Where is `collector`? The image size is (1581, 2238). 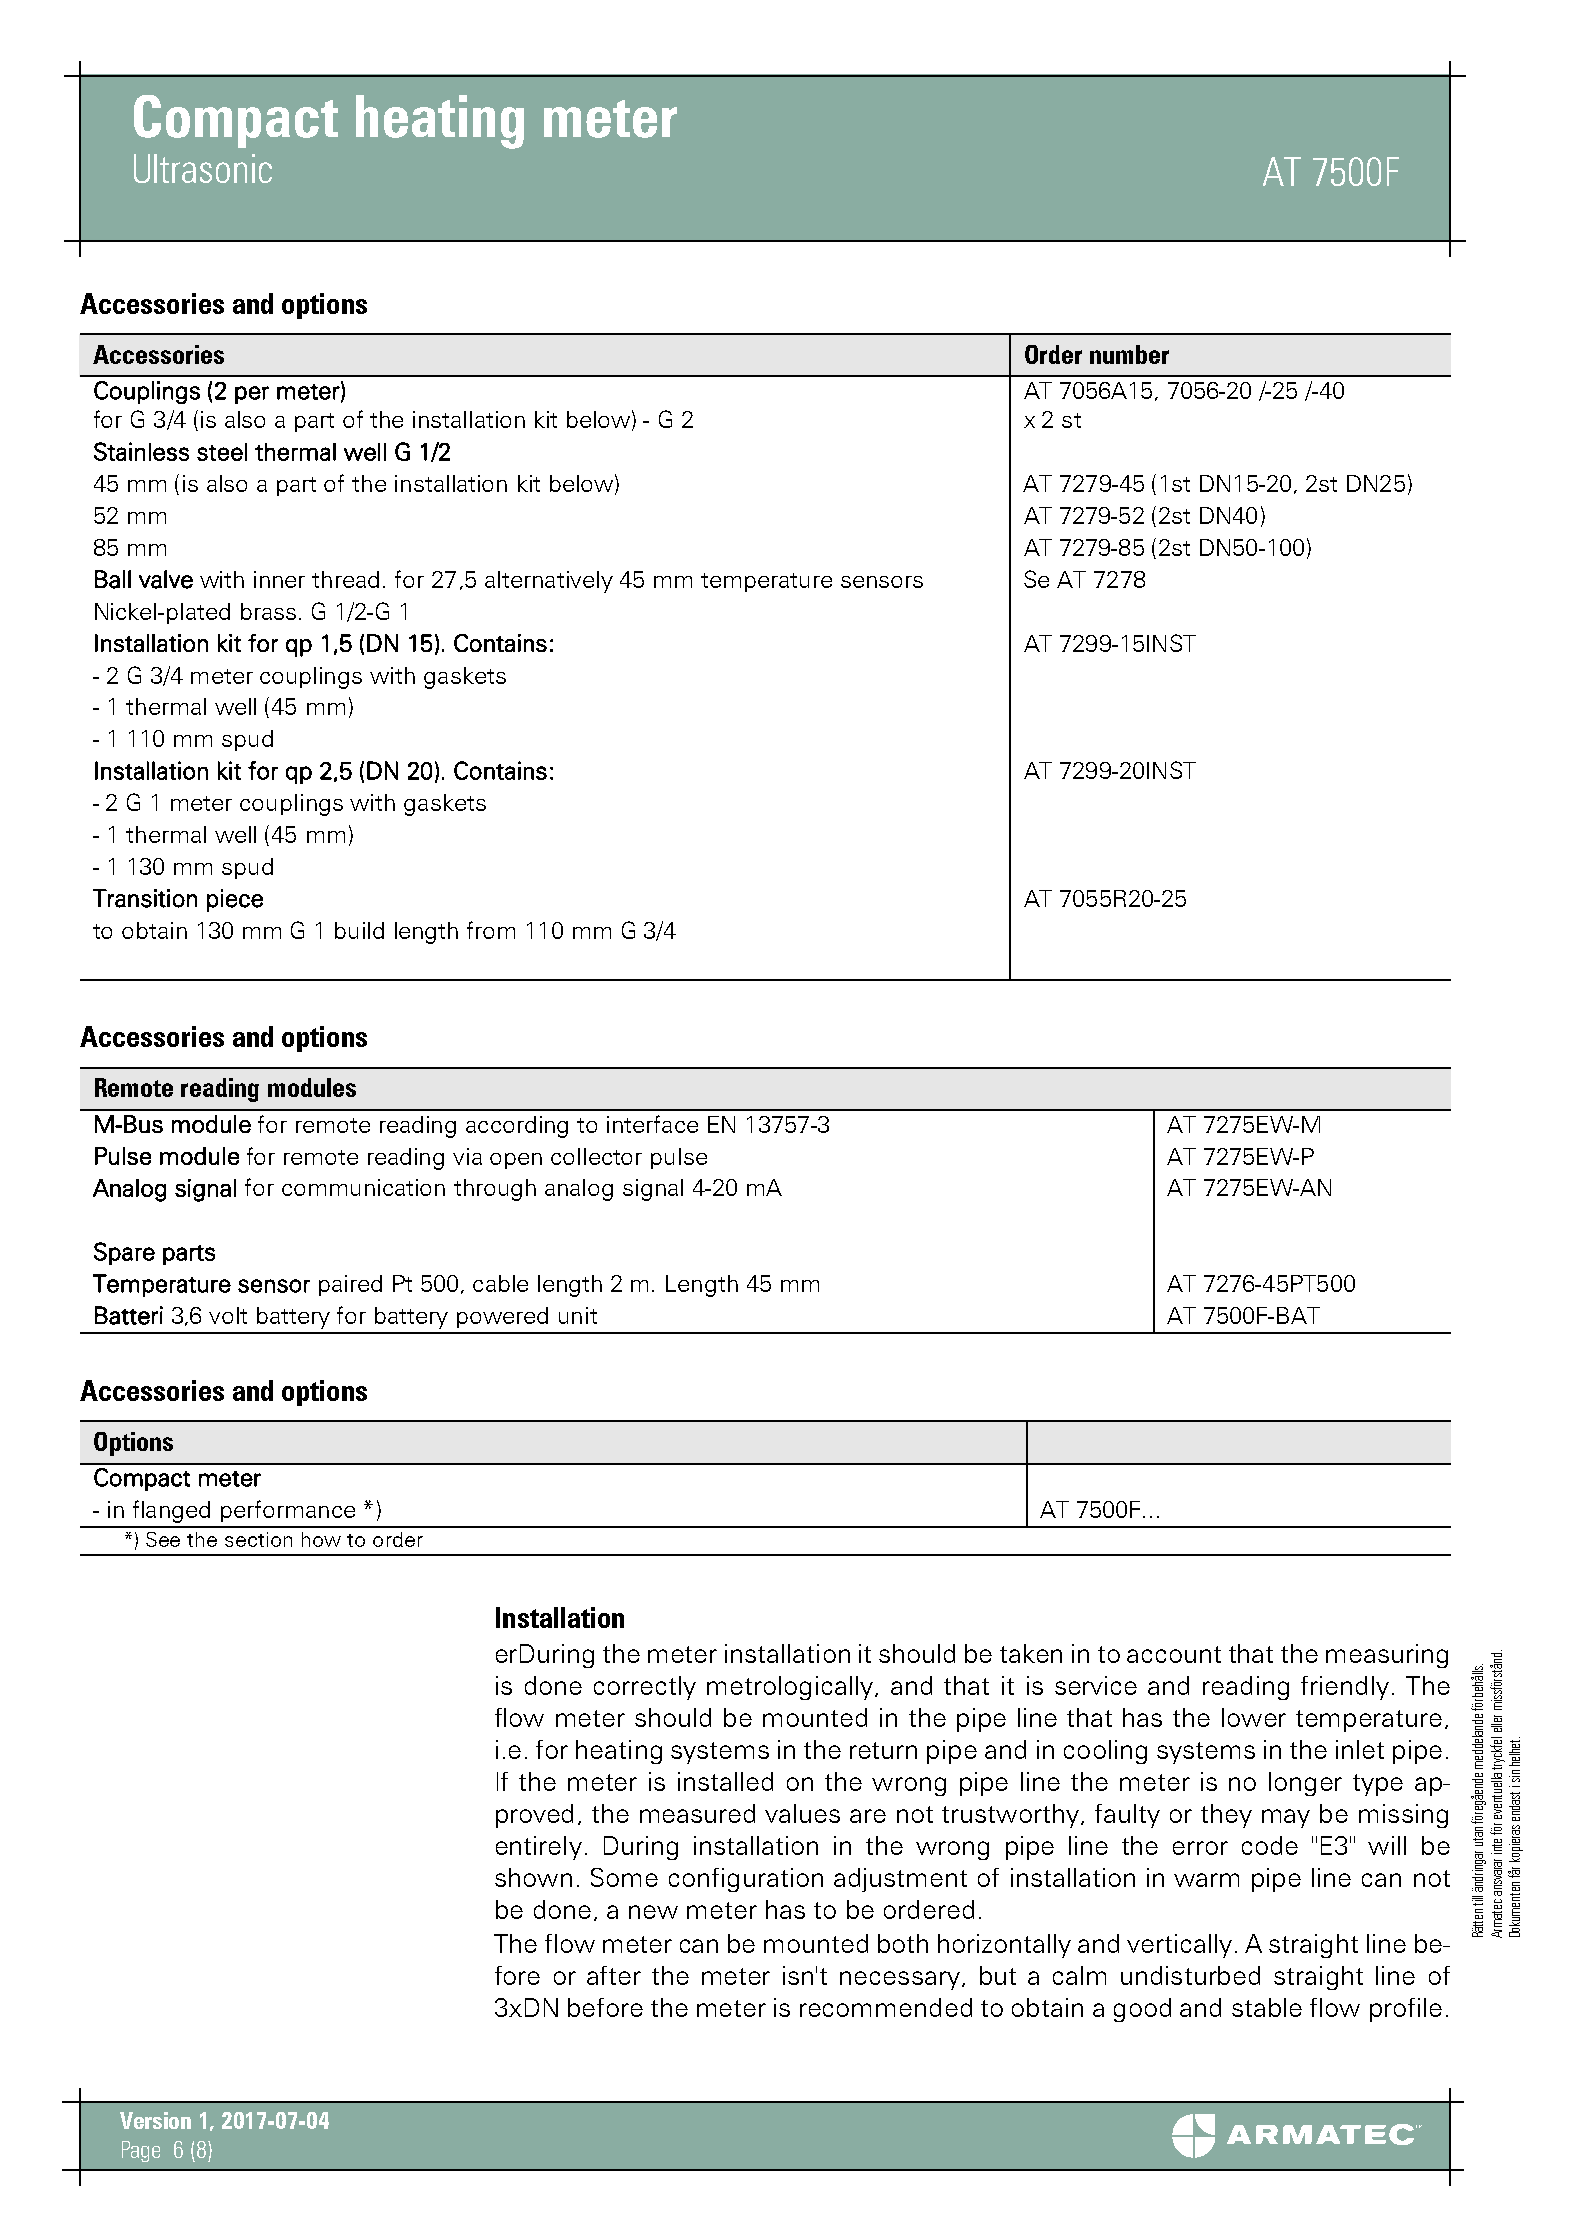 collector is located at coordinates (596, 1156).
